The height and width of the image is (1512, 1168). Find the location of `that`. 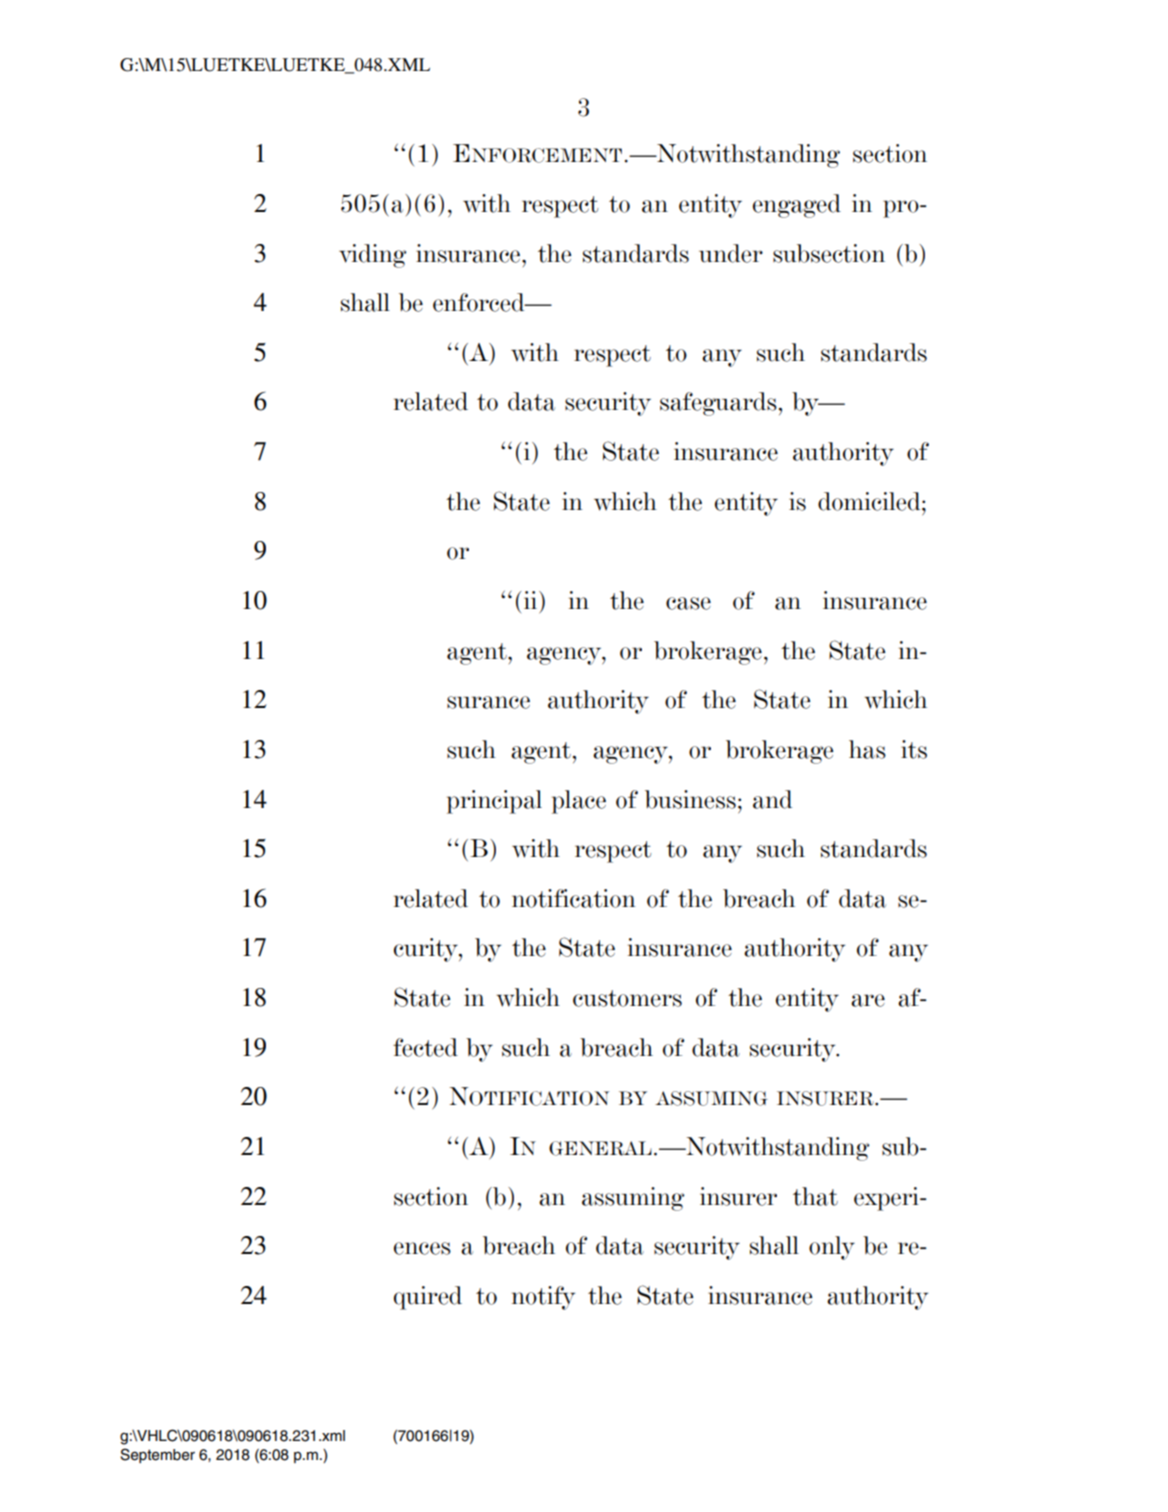

that is located at coordinates (815, 1196).
